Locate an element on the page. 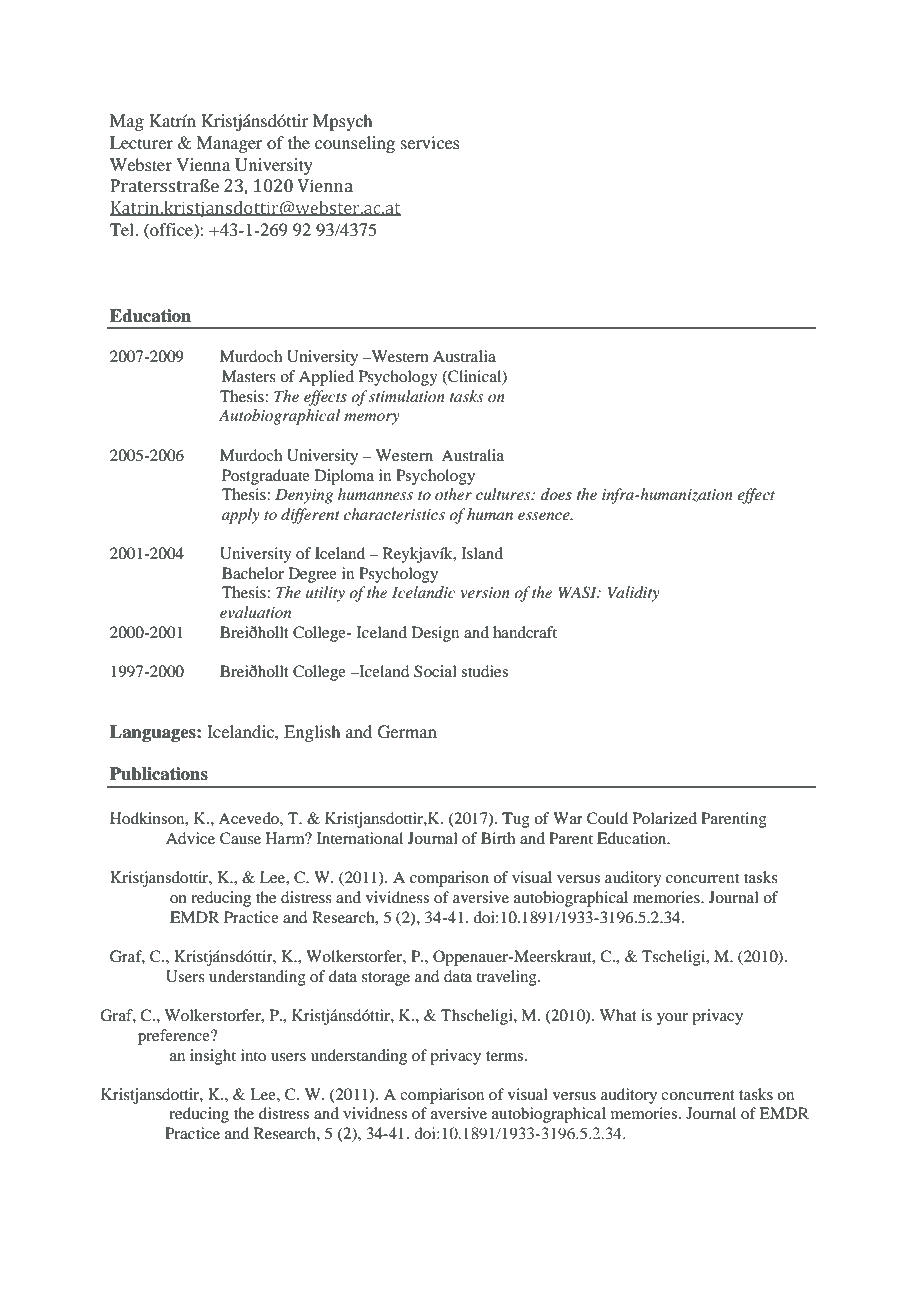 This document has height=1308, width=924. storage is located at coordinates (386, 979).
